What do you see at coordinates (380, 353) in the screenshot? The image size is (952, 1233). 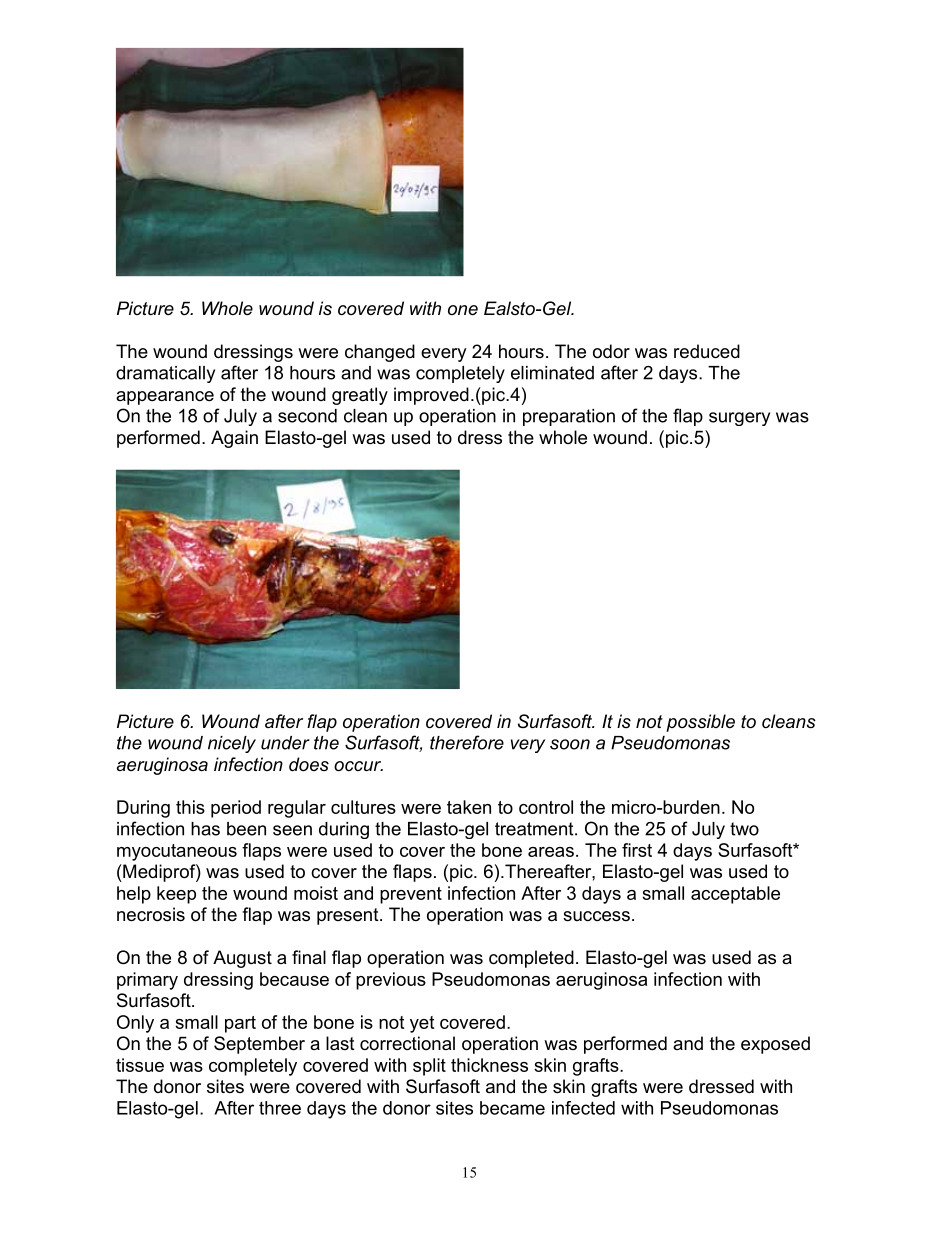 I see `changed` at bounding box center [380, 353].
